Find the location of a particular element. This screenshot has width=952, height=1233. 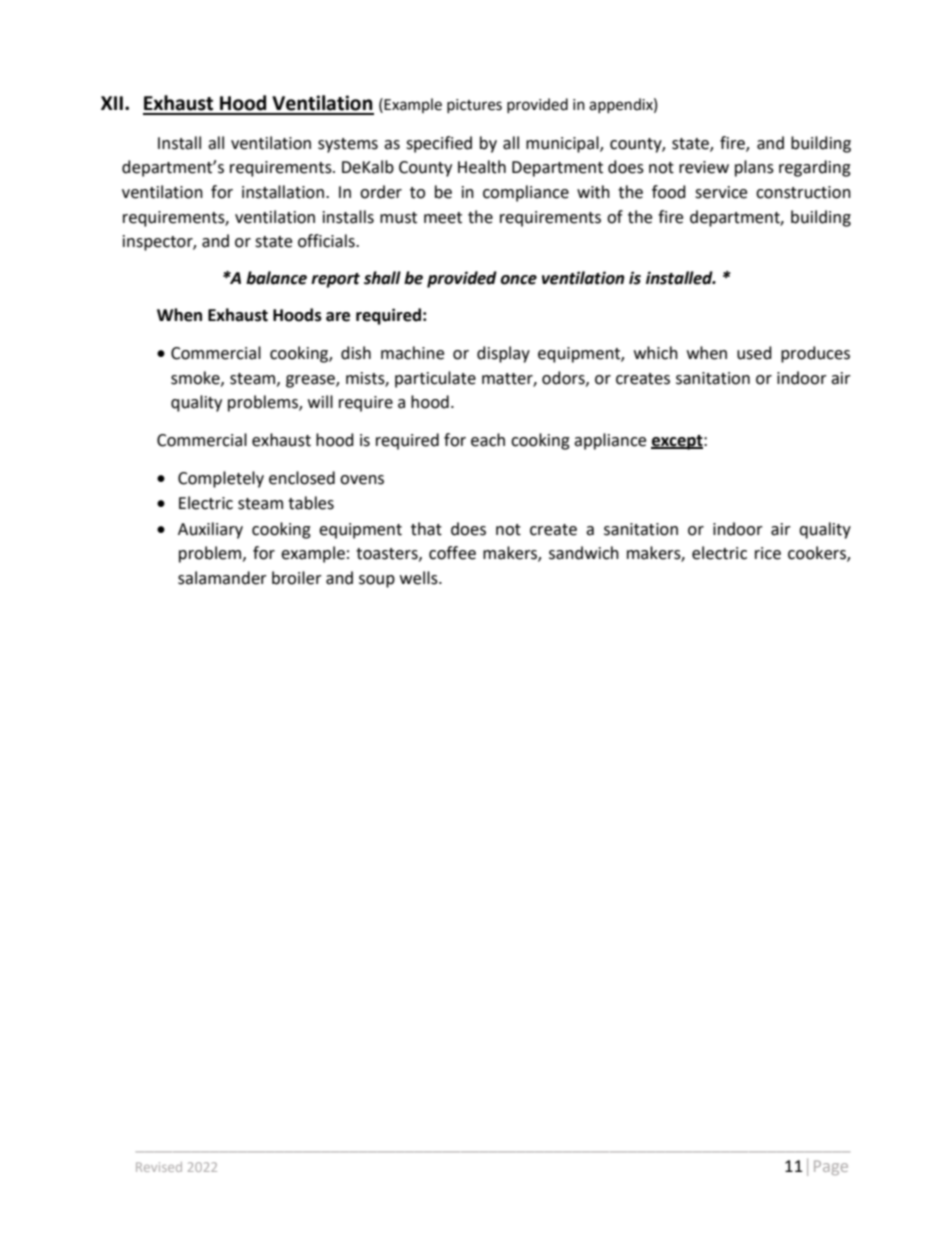

sandwich is located at coordinates (584, 553).
